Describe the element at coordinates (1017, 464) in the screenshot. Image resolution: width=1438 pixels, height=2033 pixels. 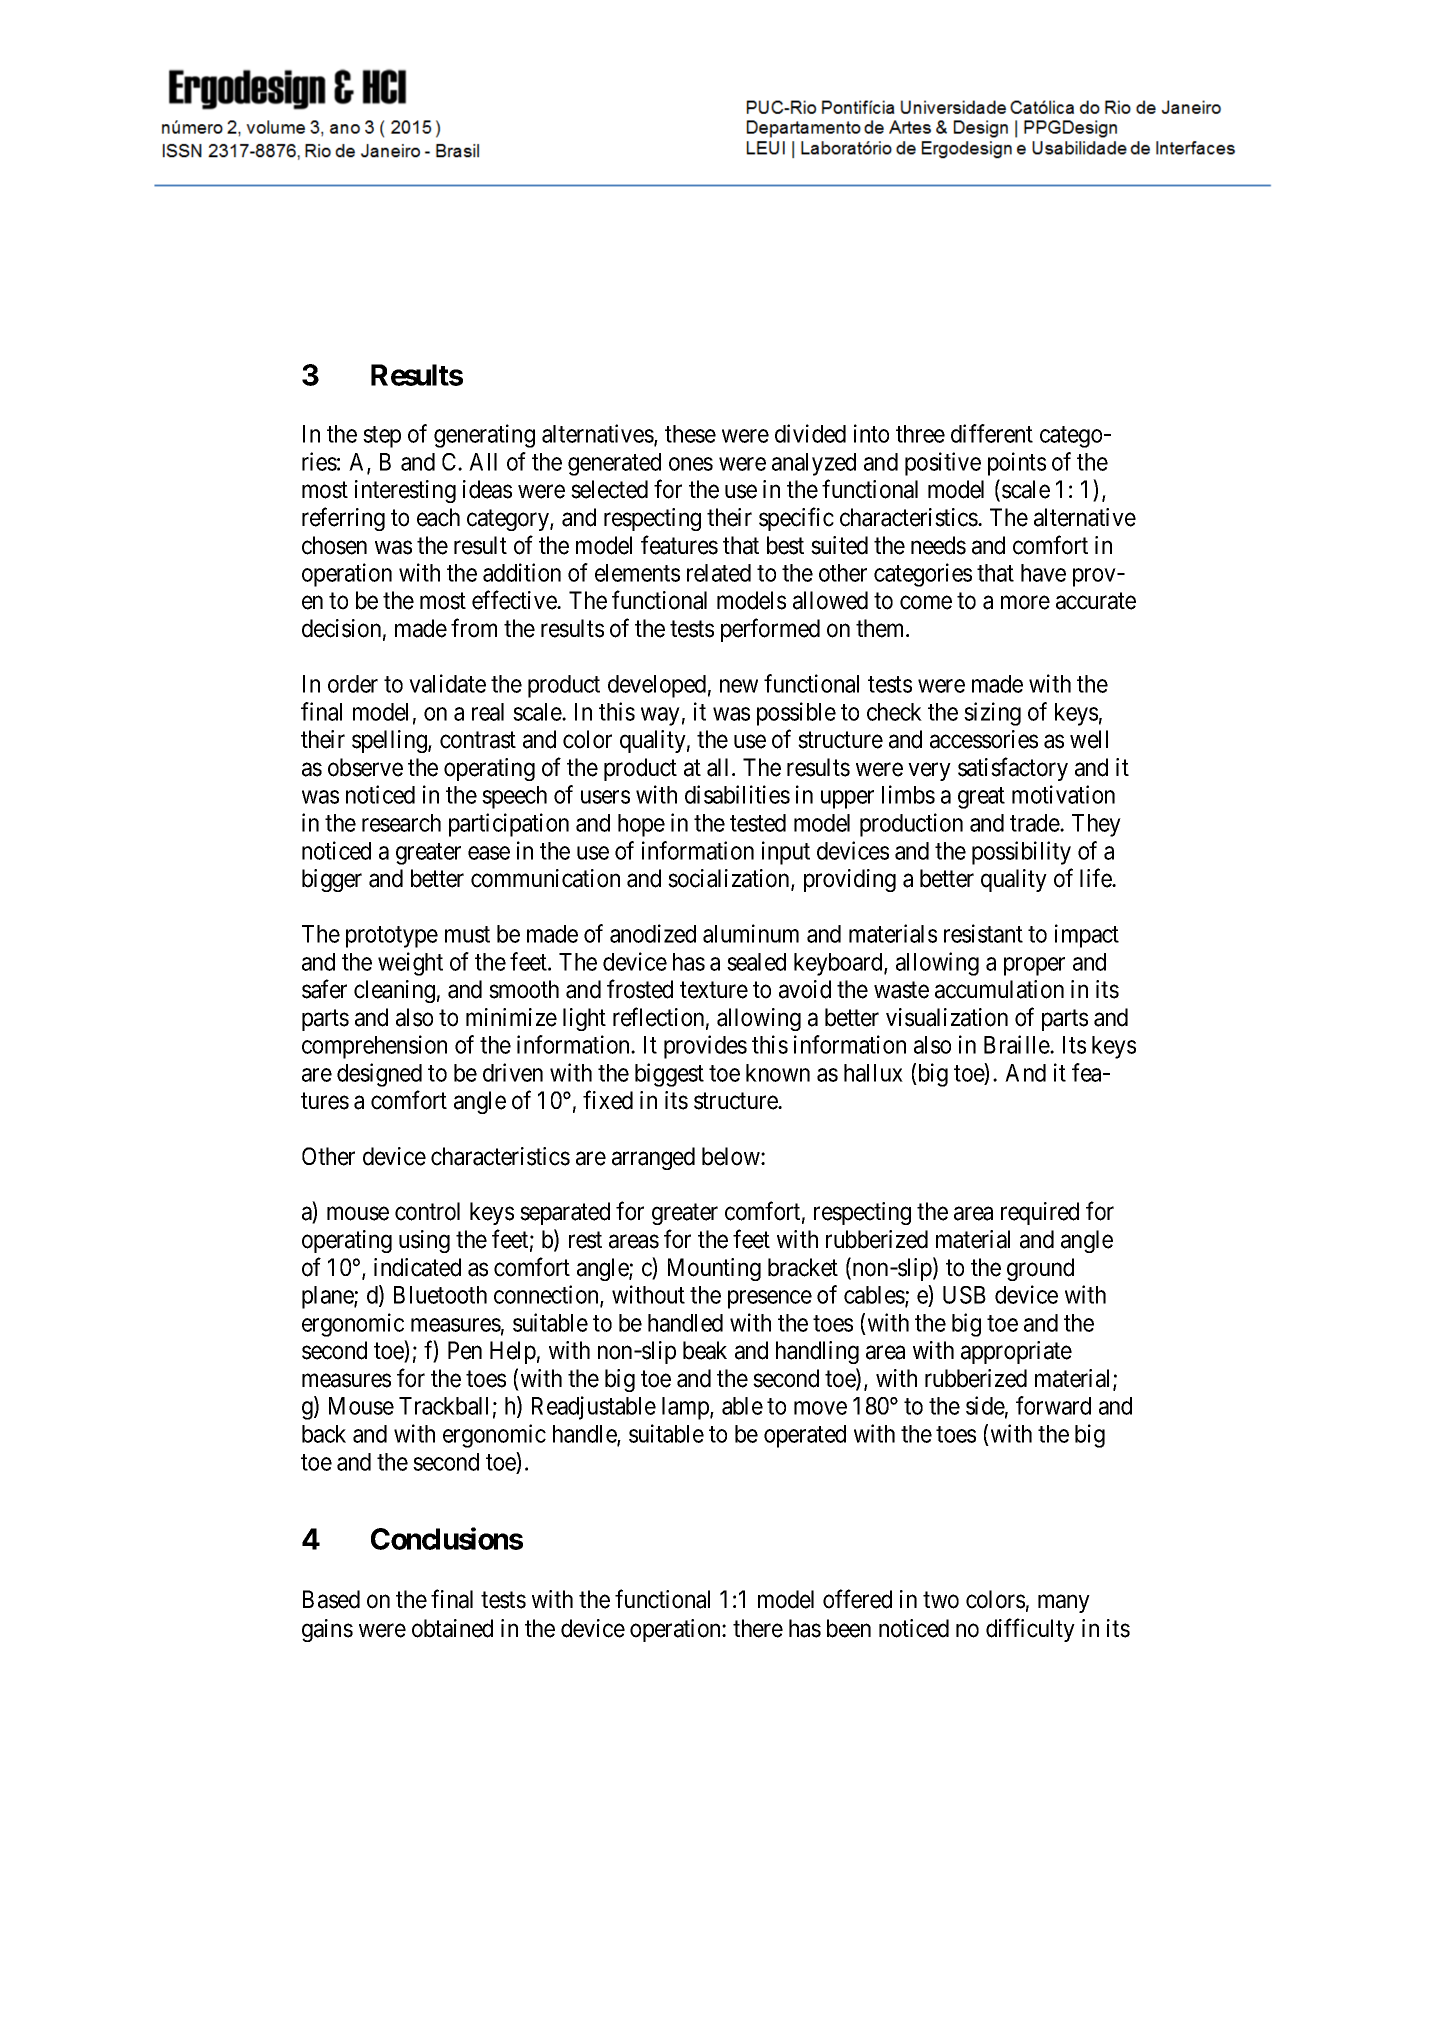
I see `points` at that location.
